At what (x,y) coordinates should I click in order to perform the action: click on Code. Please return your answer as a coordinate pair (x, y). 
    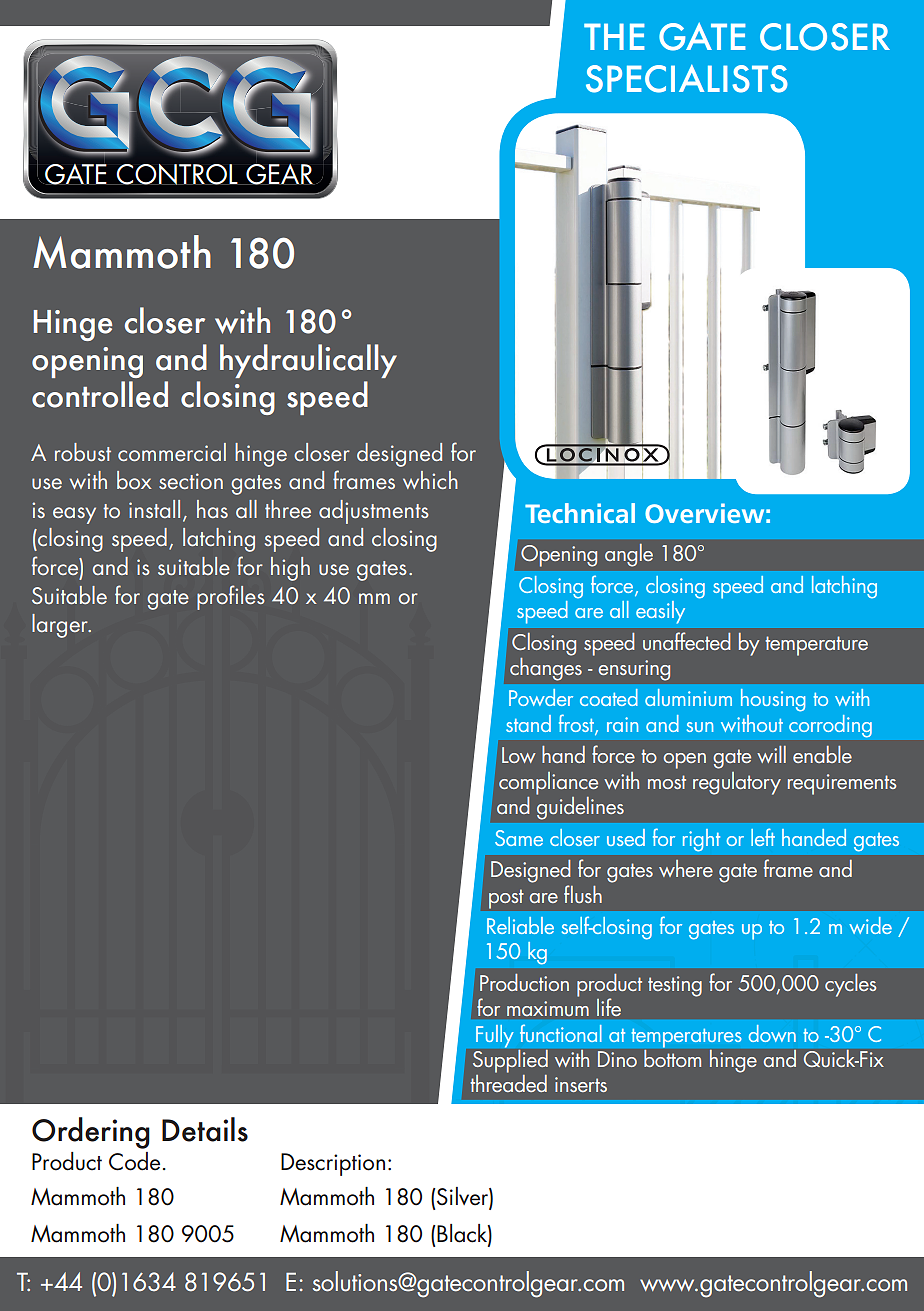
    Looking at the image, I should click on (134, 1161).
